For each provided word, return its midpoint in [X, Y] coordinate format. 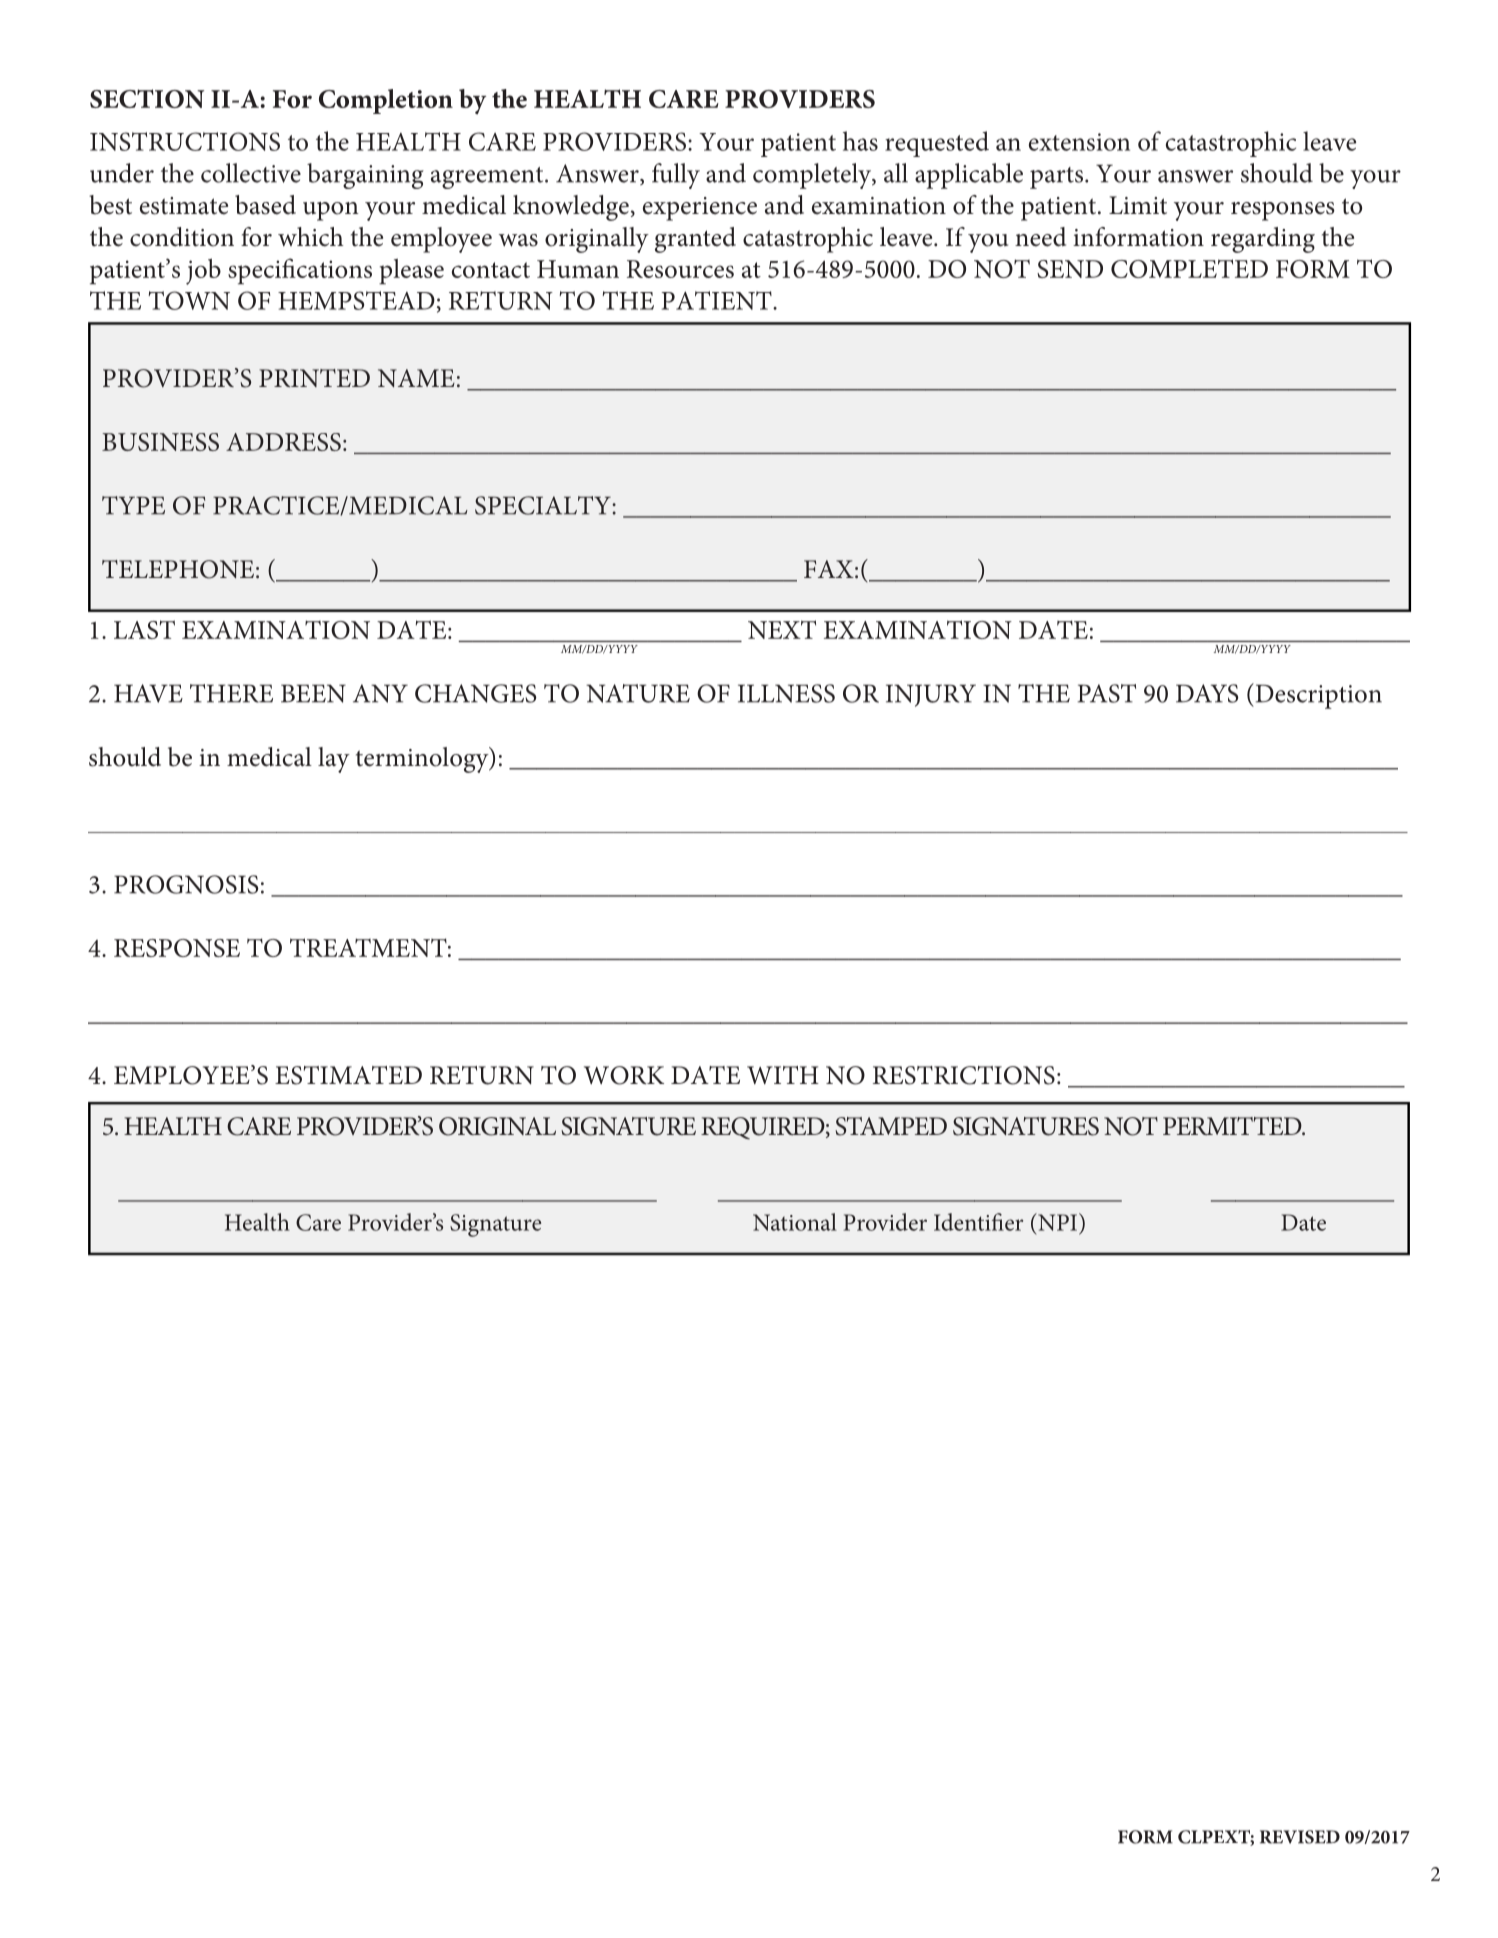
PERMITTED [1233, 1126]
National [795, 1222]
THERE [231, 693]
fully [676, 176]
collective [251, 173]
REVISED [1300, 1837]
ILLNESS [786, 693]
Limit [1138, 205]
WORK [624, 1075]
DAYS [1207, 693]
